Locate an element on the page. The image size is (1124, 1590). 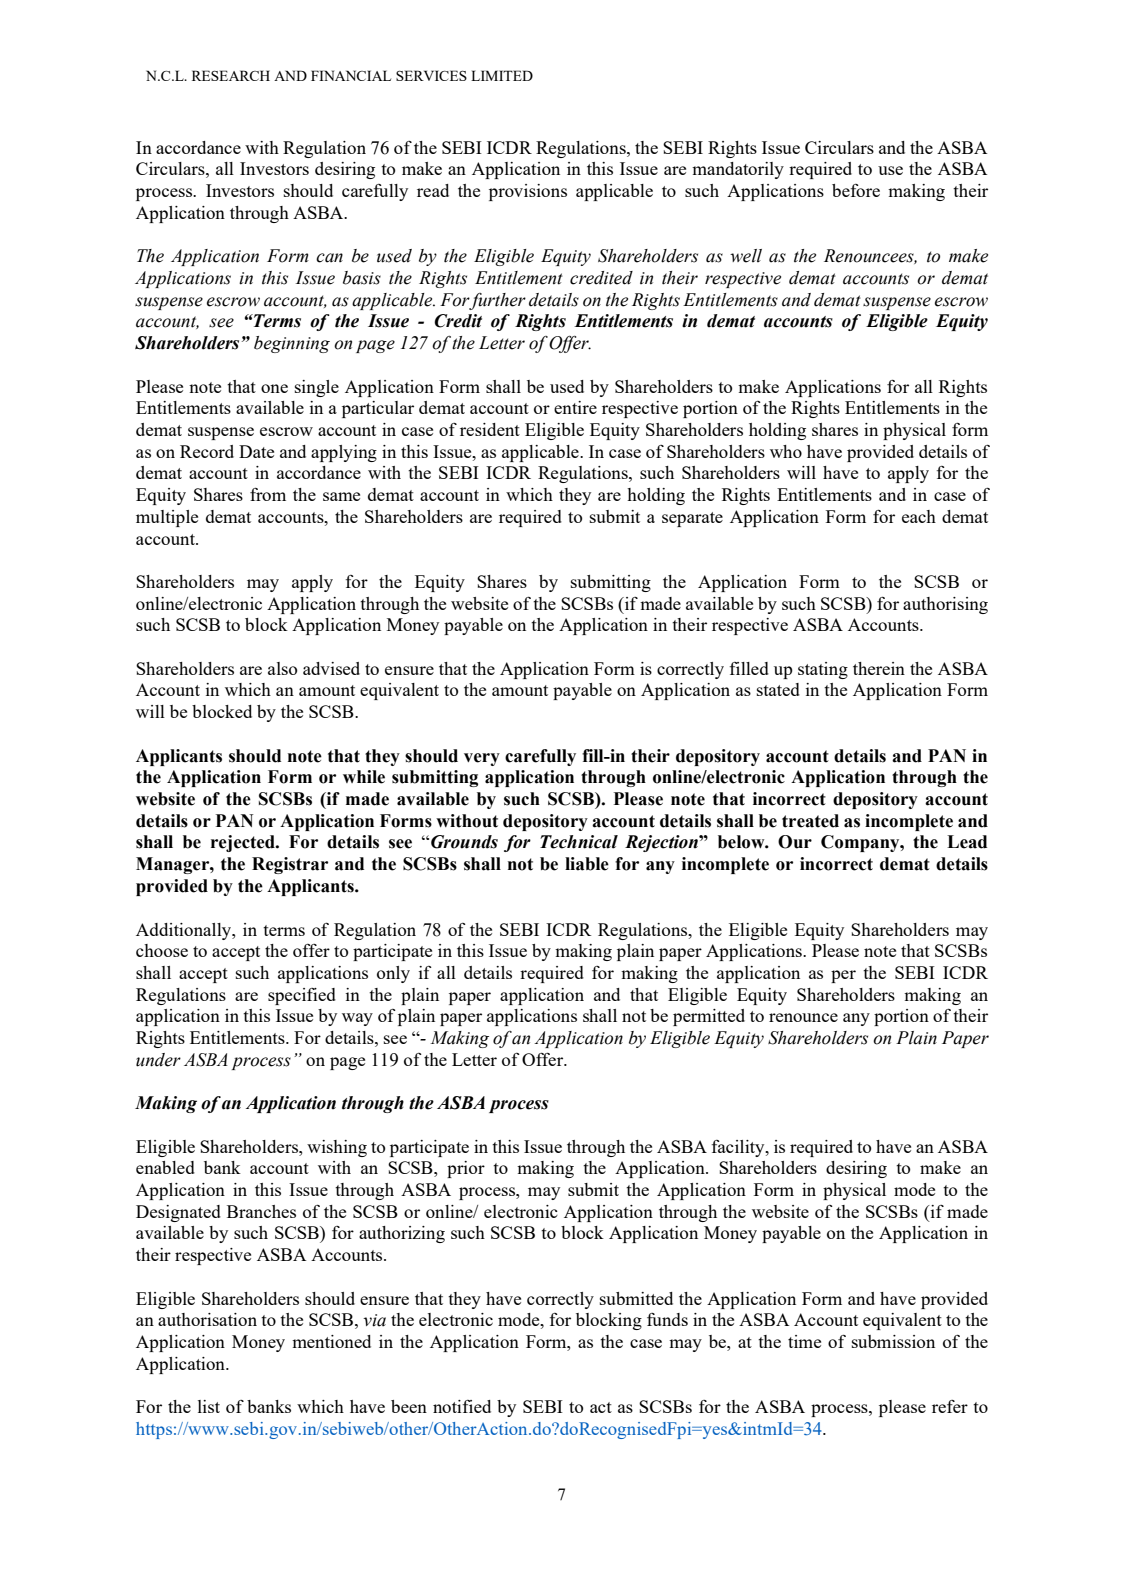
notified is located at coordinates (462, 1406).
